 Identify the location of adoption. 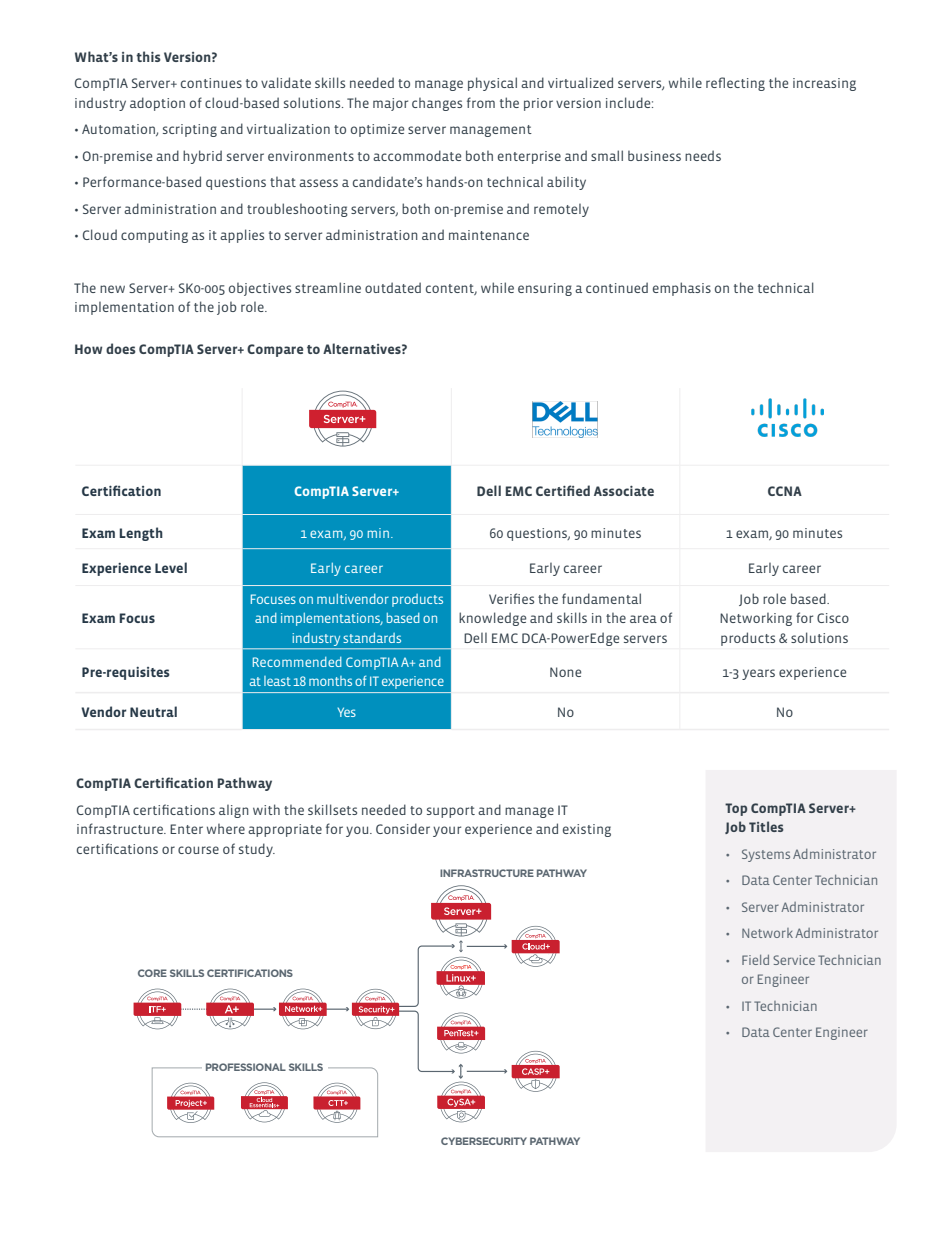
(157, 104).
